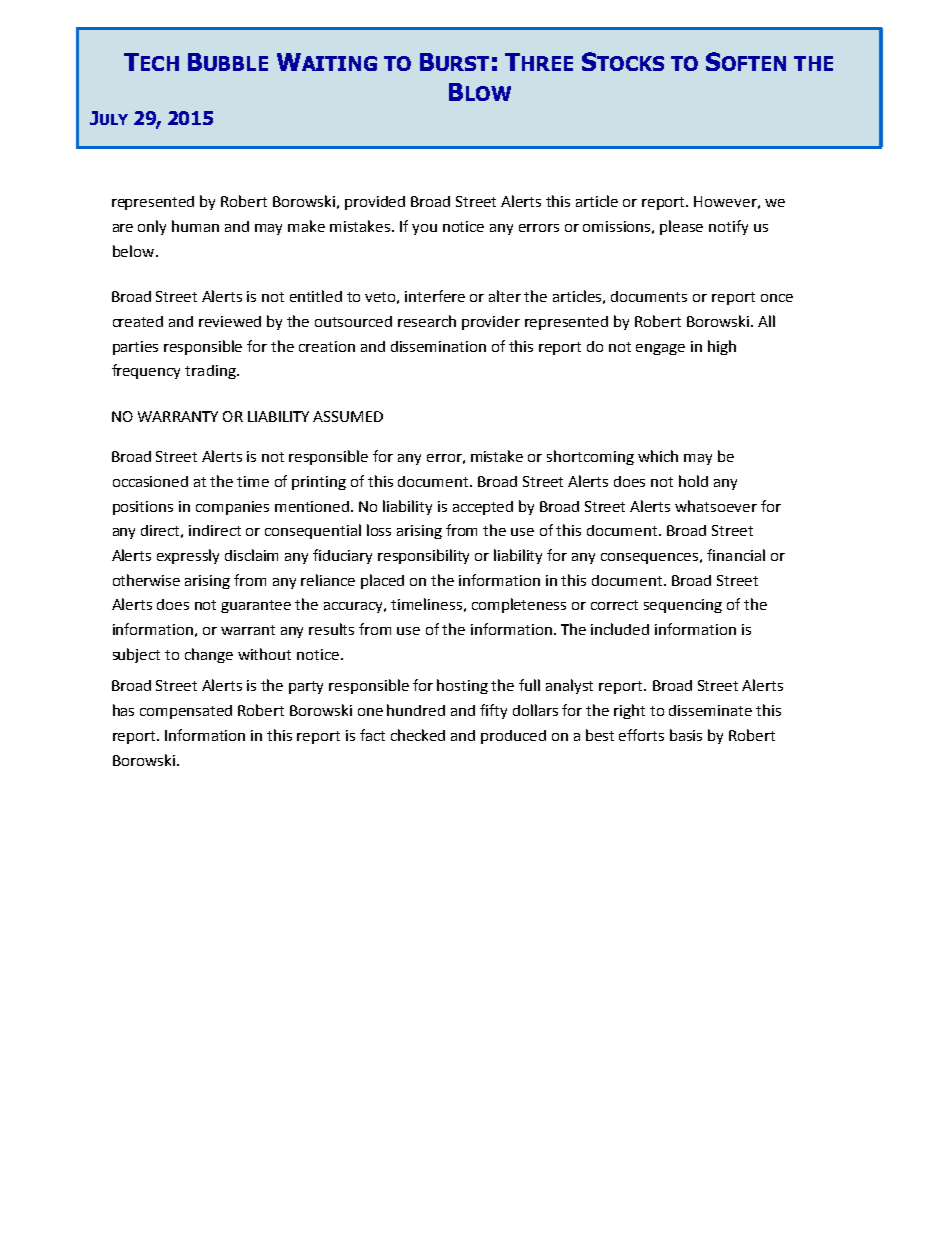 This page has width=952, height=1233. I want to click on you, so click(424, 229).
